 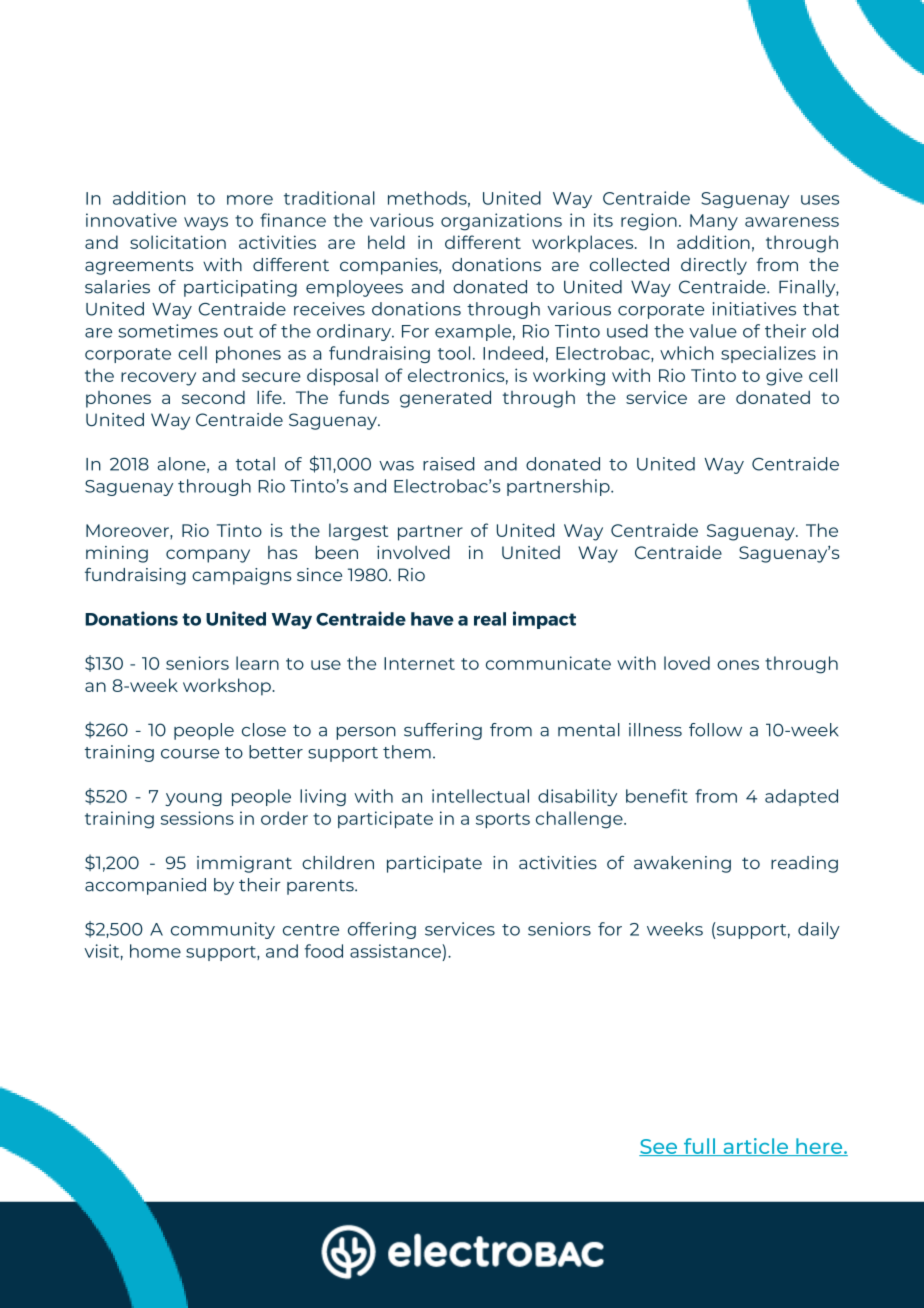 What do you see at coordinates (714, 222) in the page?
I see `Many` at bounding box center [714, 222].
